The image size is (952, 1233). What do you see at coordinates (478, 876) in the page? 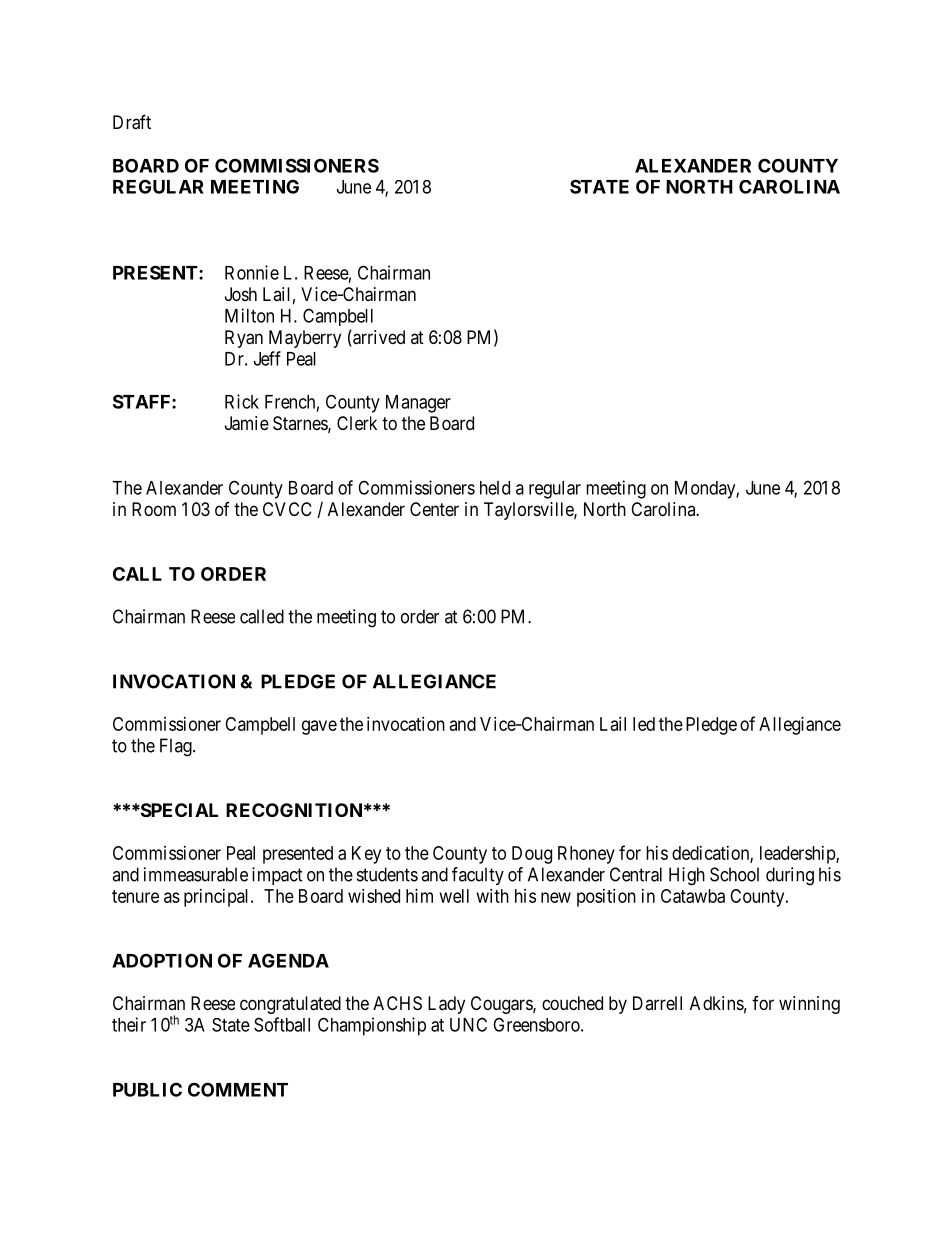
I see `faculty` at bounding box center [478, 876].
